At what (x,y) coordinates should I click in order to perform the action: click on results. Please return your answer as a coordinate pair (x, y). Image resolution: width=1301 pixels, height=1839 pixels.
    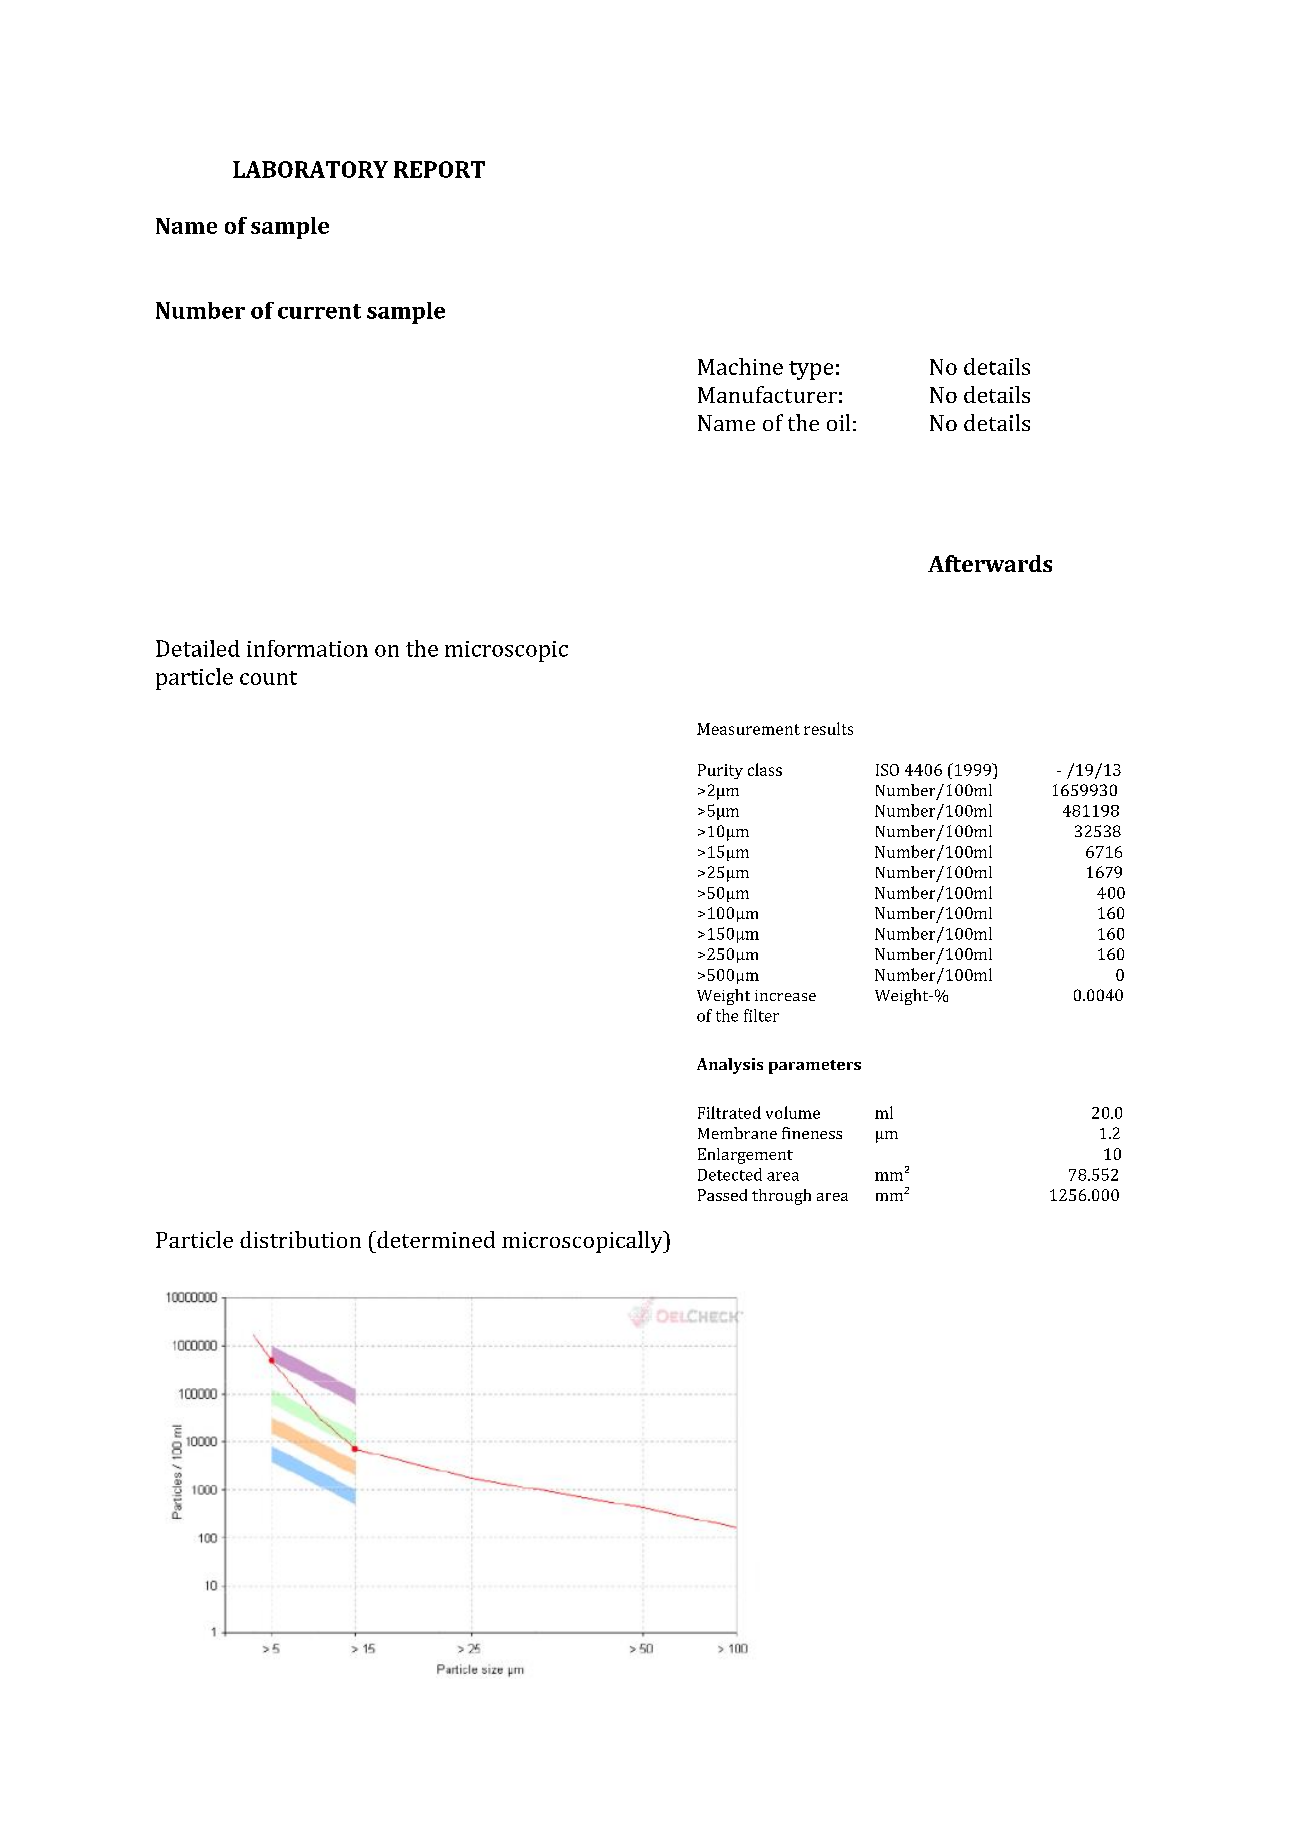
    Looking at the image, I should click on (828, 728).
